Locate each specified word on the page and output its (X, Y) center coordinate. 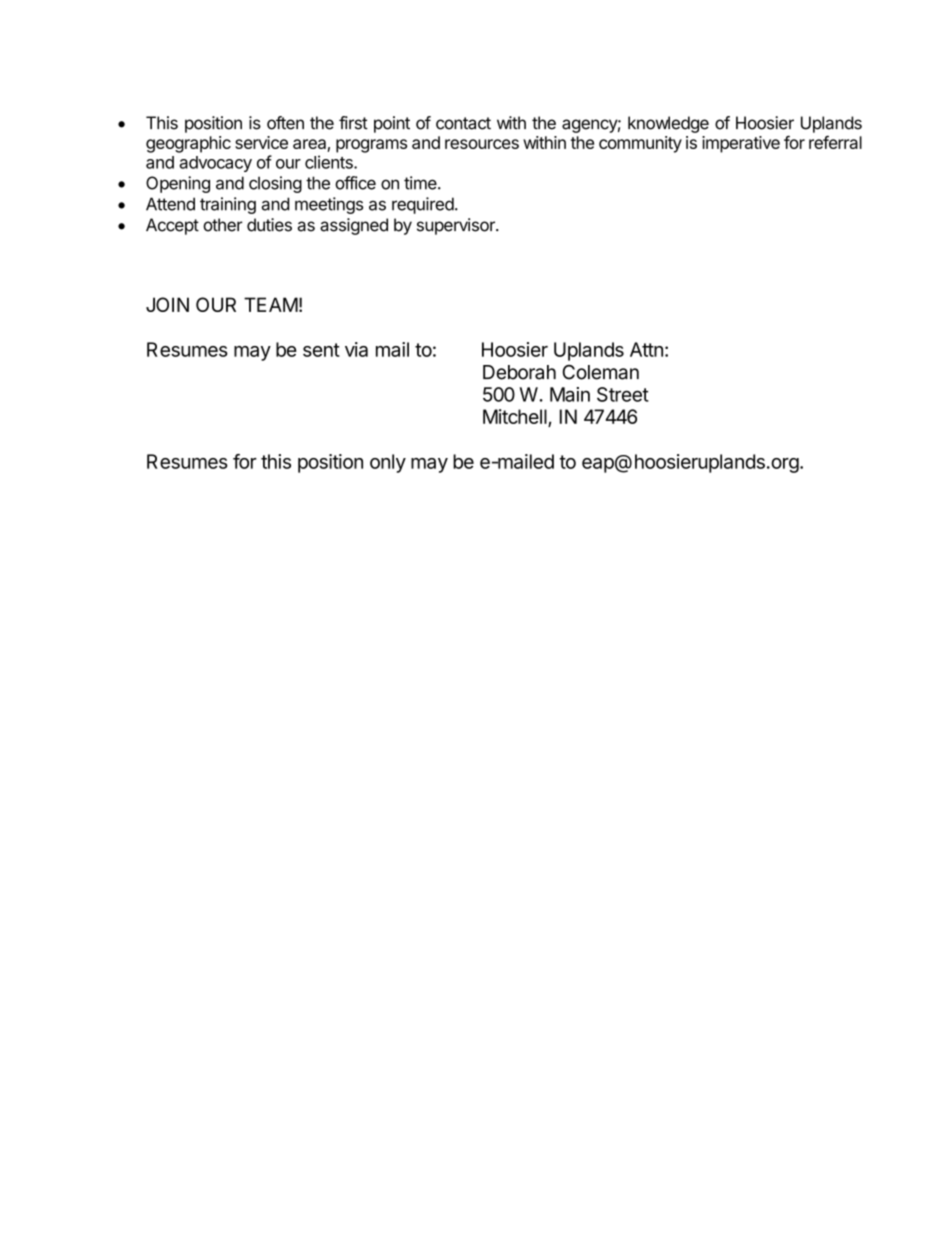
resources (482, 144)
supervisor (457, 226)
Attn (646, 349)
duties (269, 225)
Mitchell (516, 418)
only (388, 463)
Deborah (519, 372)
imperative (741, 144)
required (423, 205)
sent (321, 350)
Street (623, 394)
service (261, 142)
